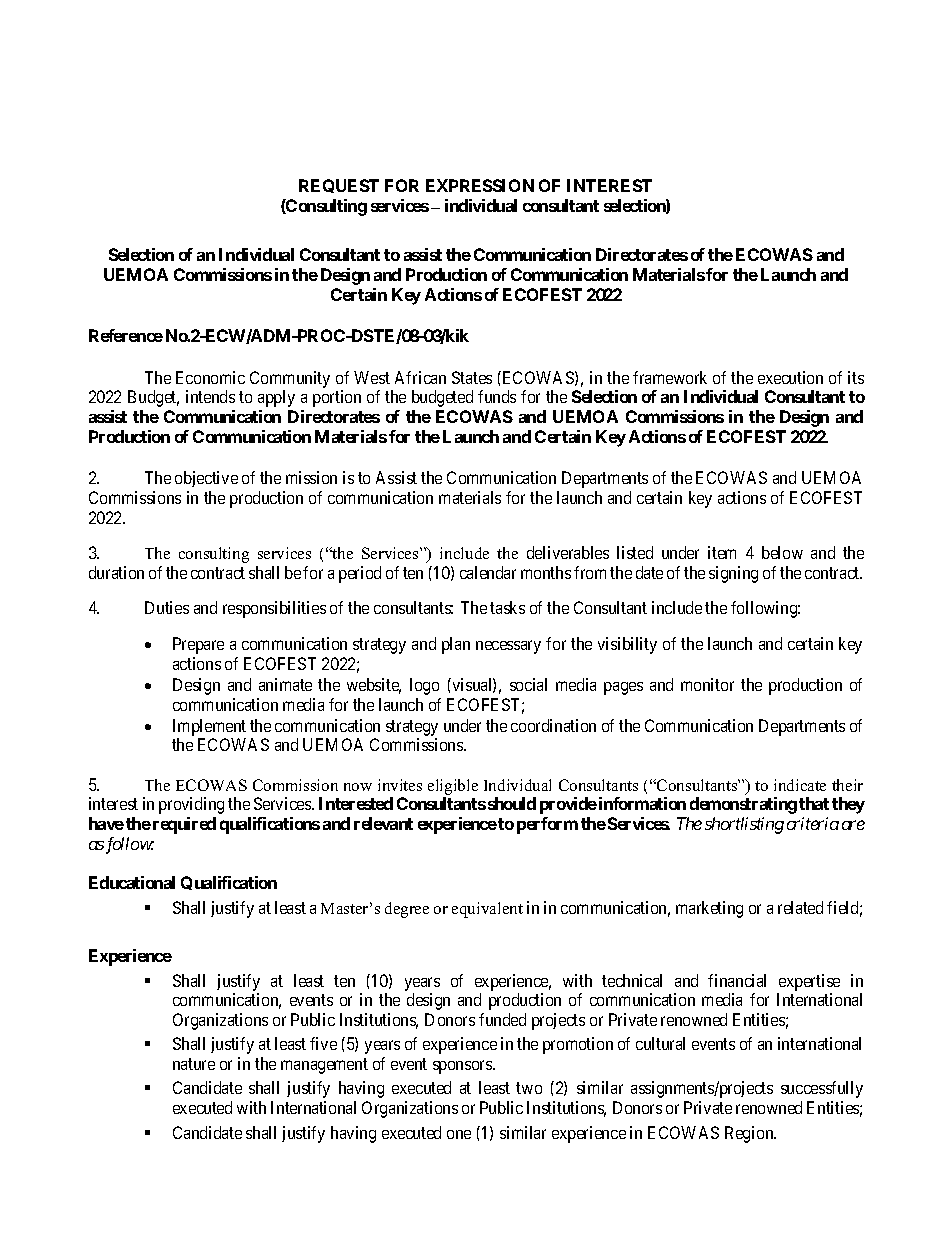 The width and height of the screenshot is (952, 1233). I want to click on Reference, so click(126, 335).
